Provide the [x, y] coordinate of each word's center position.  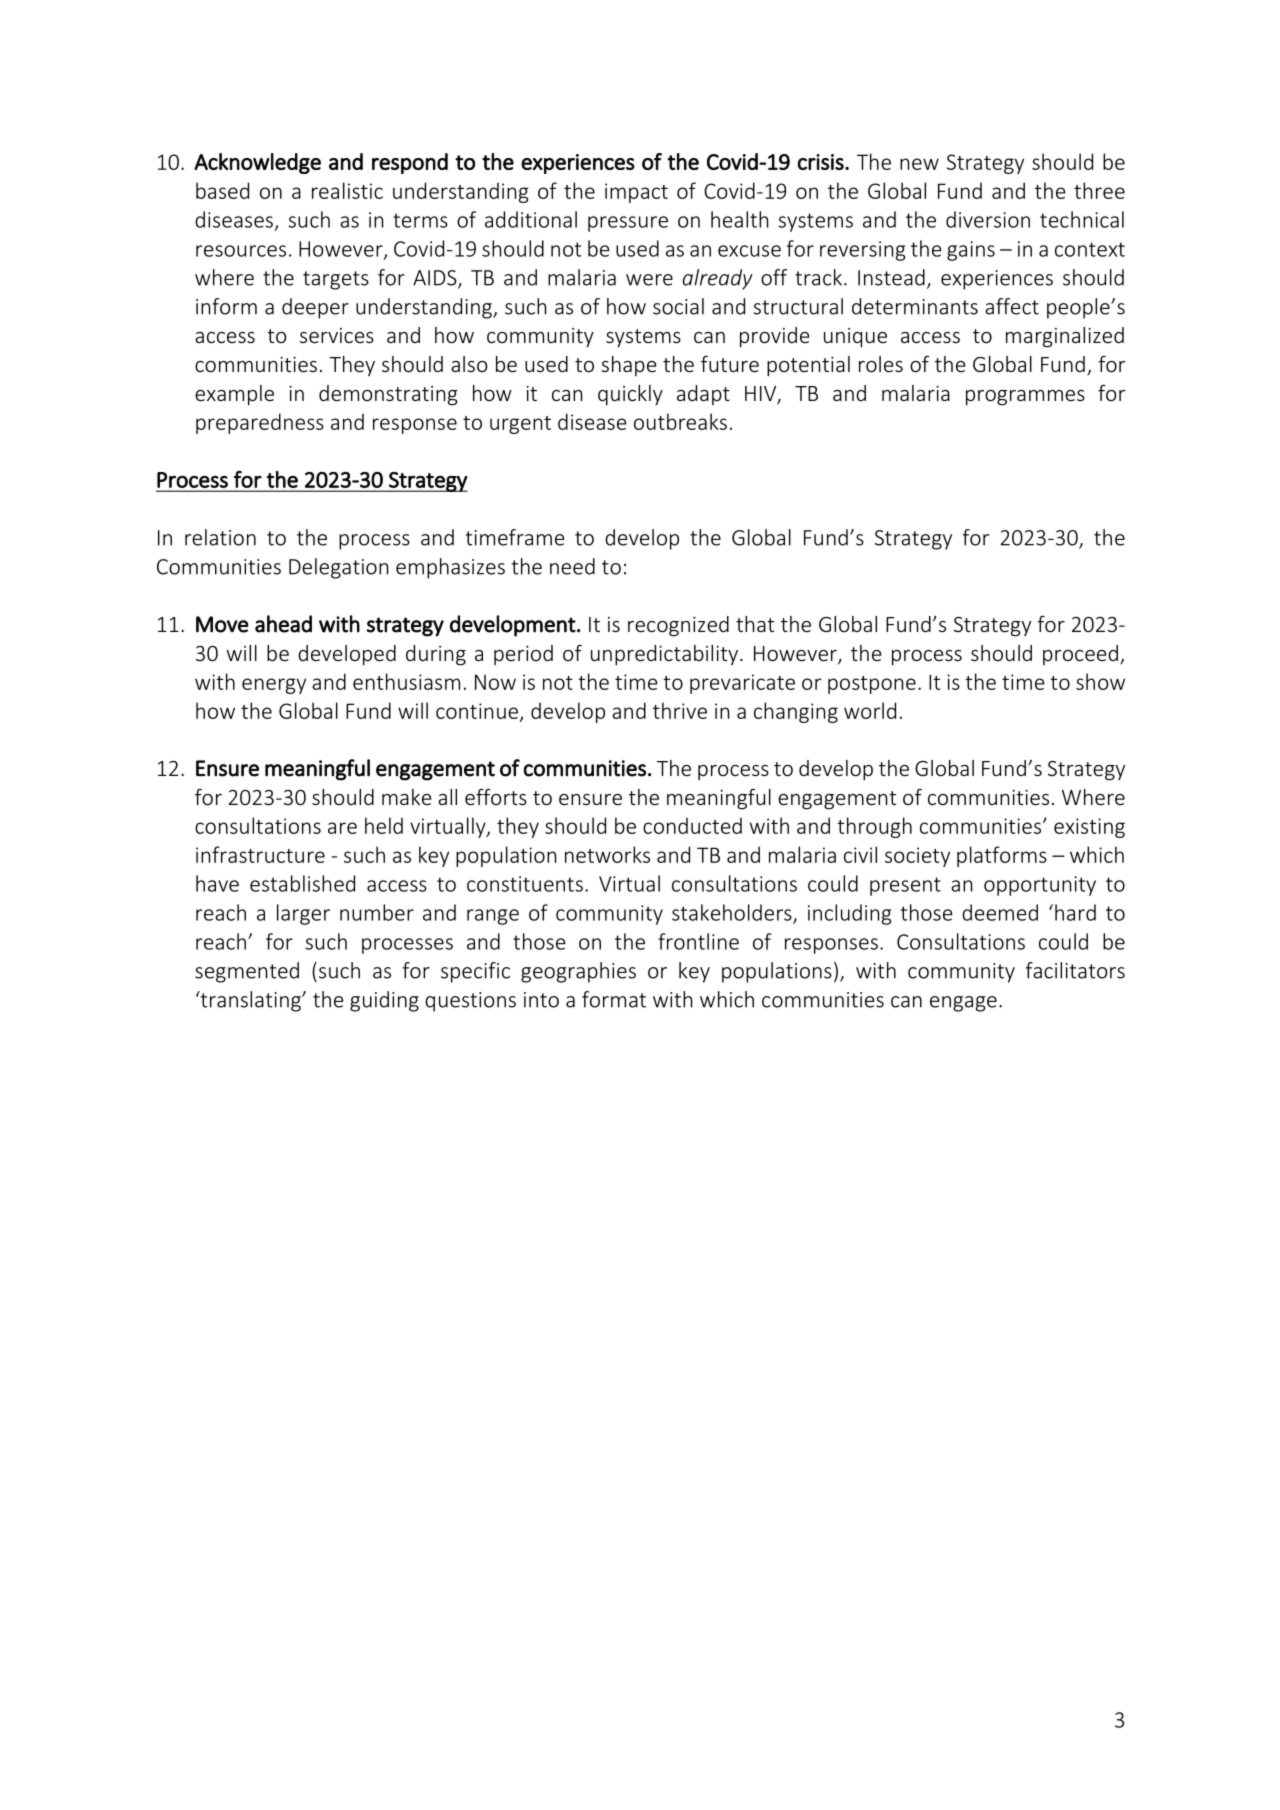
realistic [347, 190]
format [614, 999]
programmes [1025, 398]
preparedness [260, 423]
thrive [680, 710]
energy [274, 686]
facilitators [1075, 970]
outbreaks [680, 421]
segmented [247, 972]
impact [636, 193]
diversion [988, 219]
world [870, 710]
